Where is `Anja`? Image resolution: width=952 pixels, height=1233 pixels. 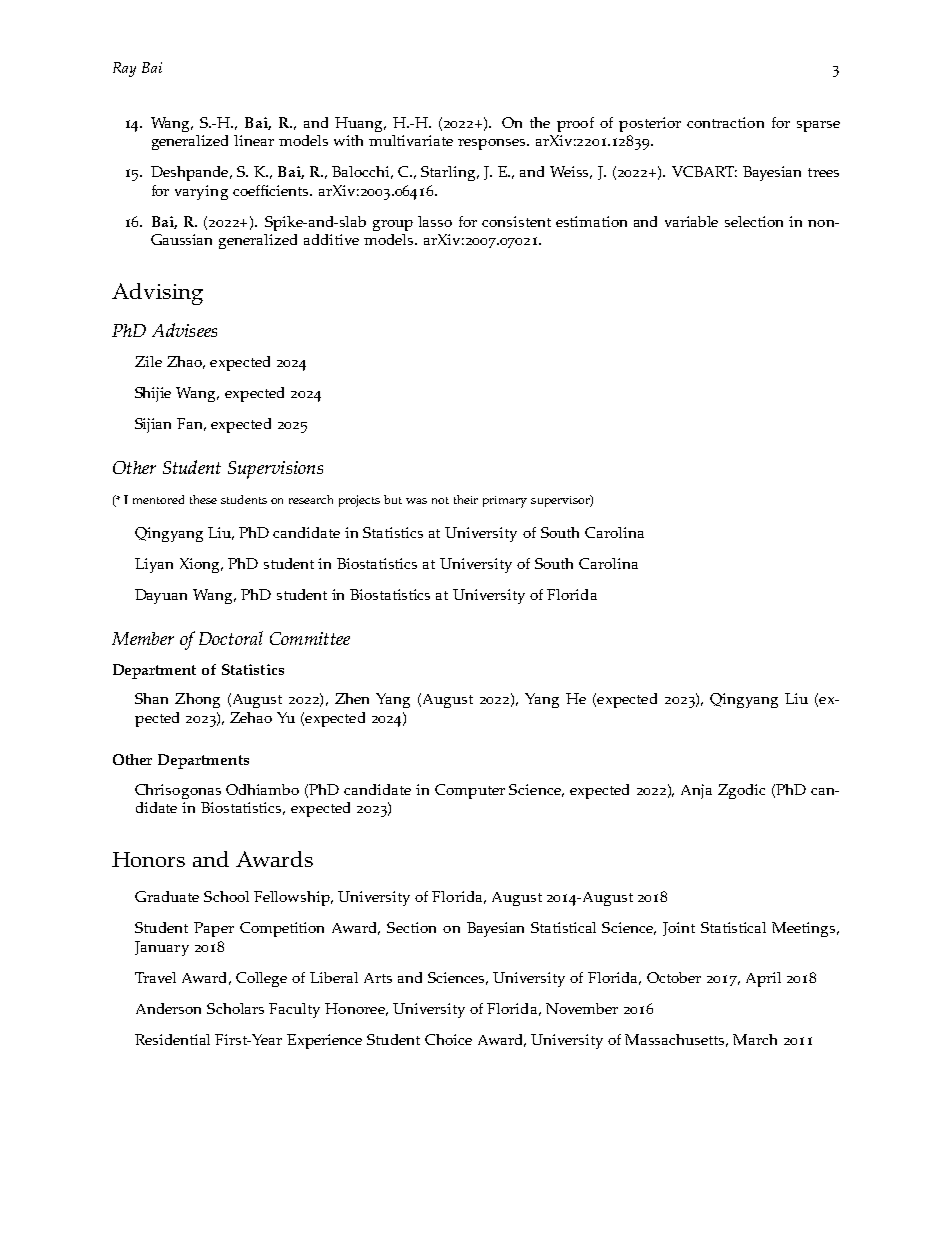 Anja is located at coordinates (696, 791).
